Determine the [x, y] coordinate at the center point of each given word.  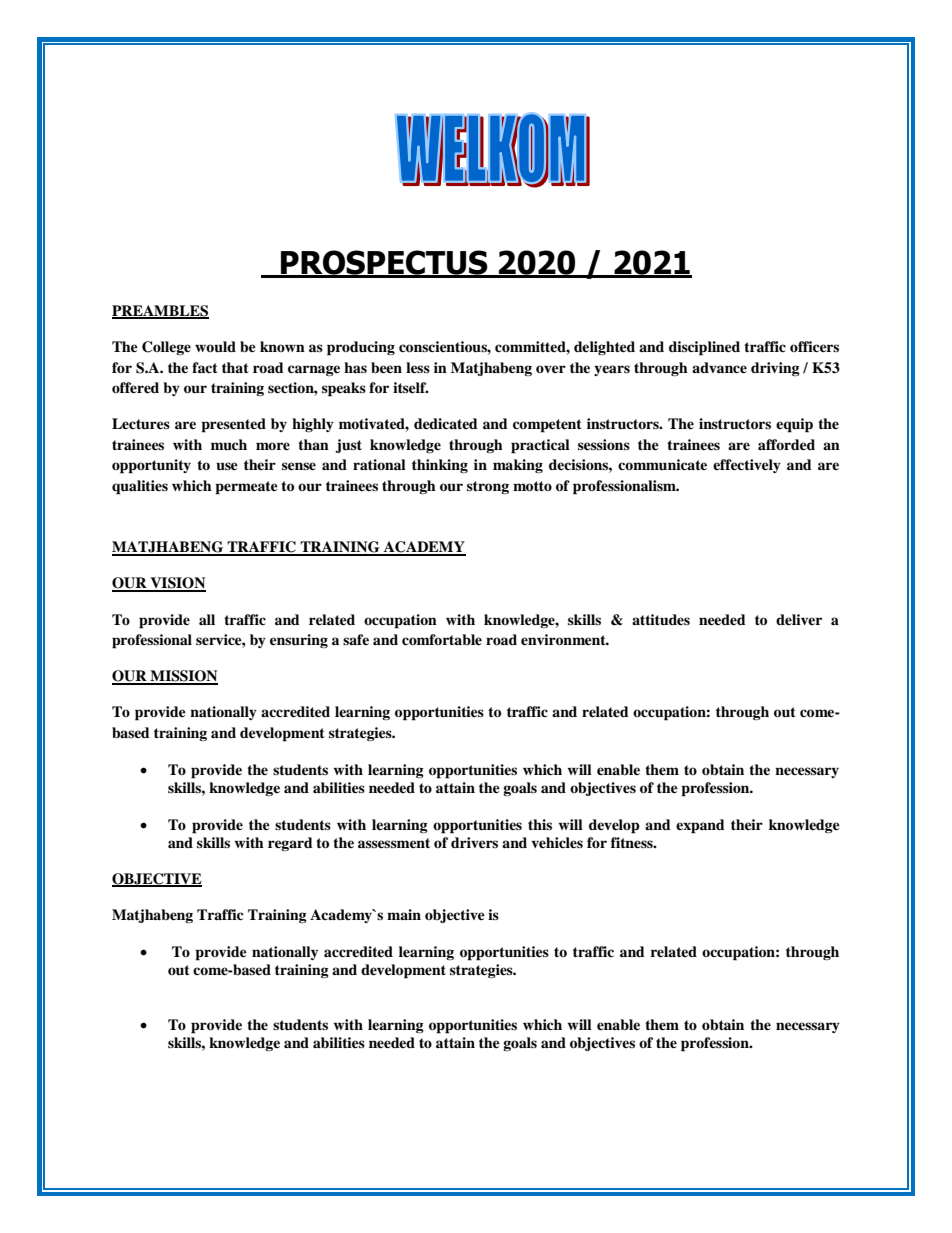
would [215, 347]
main [404, 914]
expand [700, 826]
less [418, 367]
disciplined [704, 348]
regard [290, 844]
